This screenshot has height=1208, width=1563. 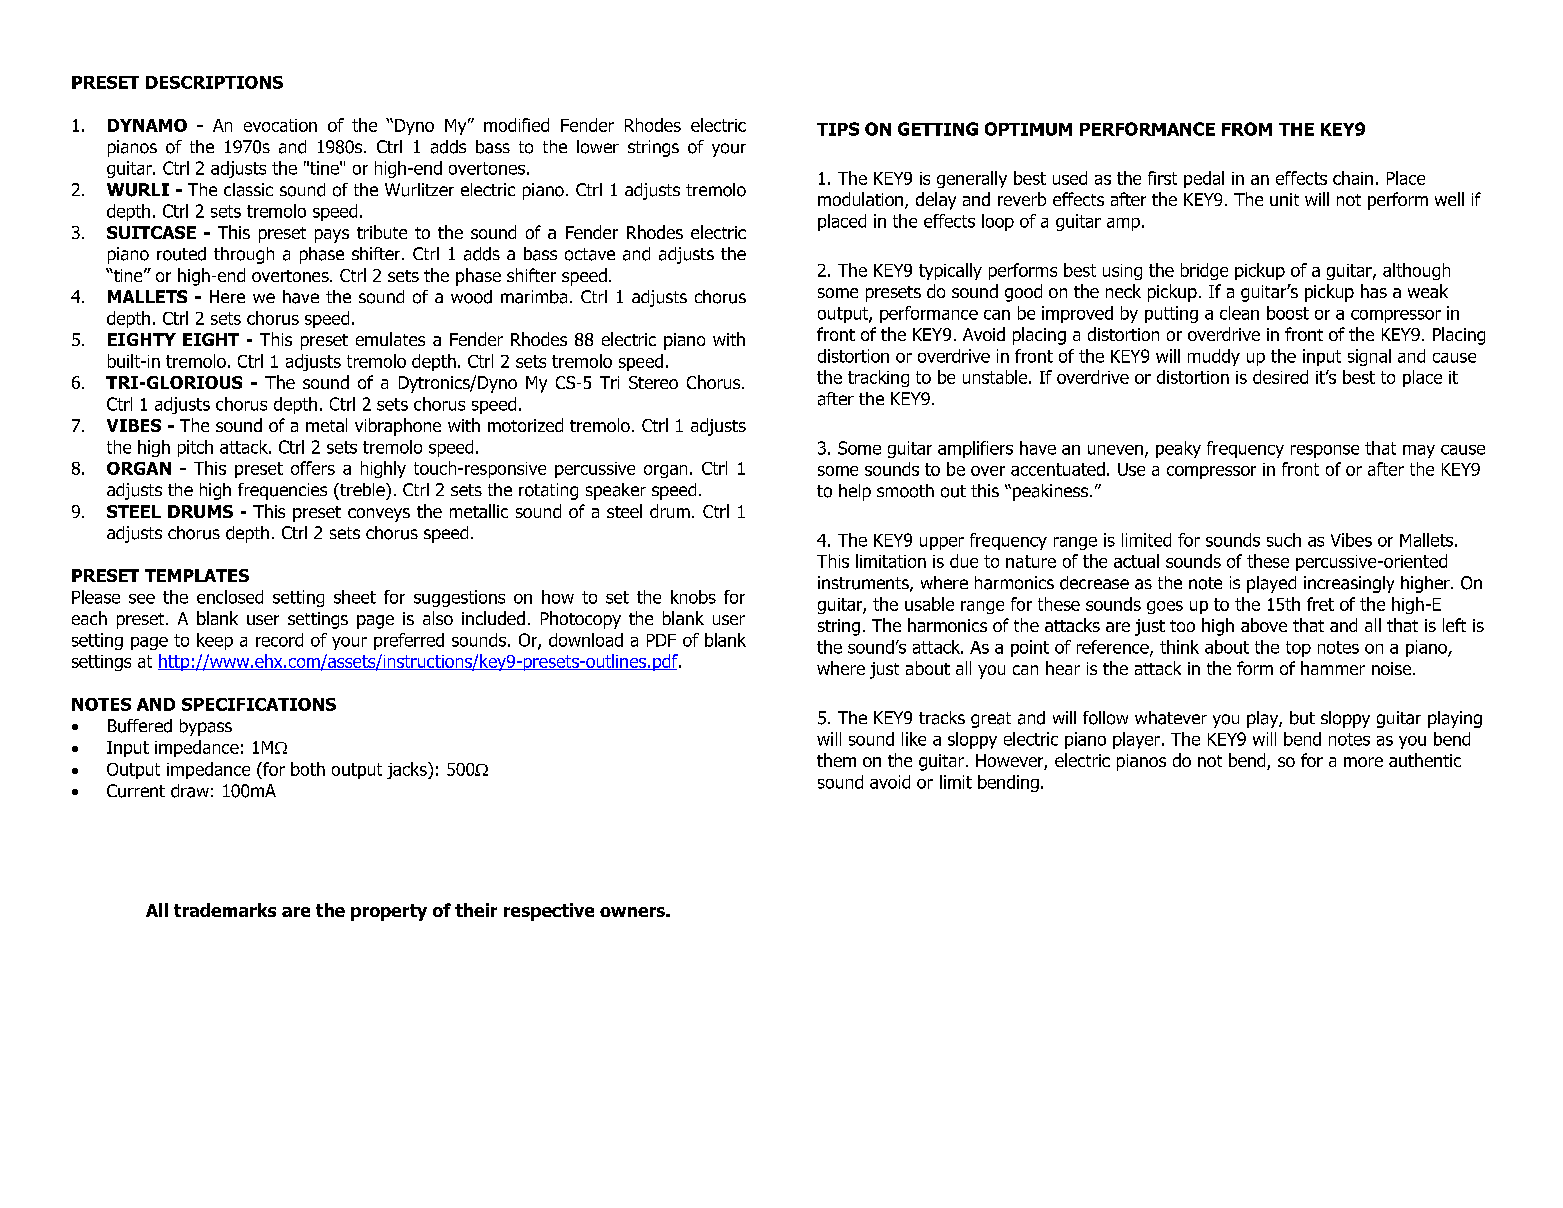 I want to click on frequencies, so click(x=282, y=491).
